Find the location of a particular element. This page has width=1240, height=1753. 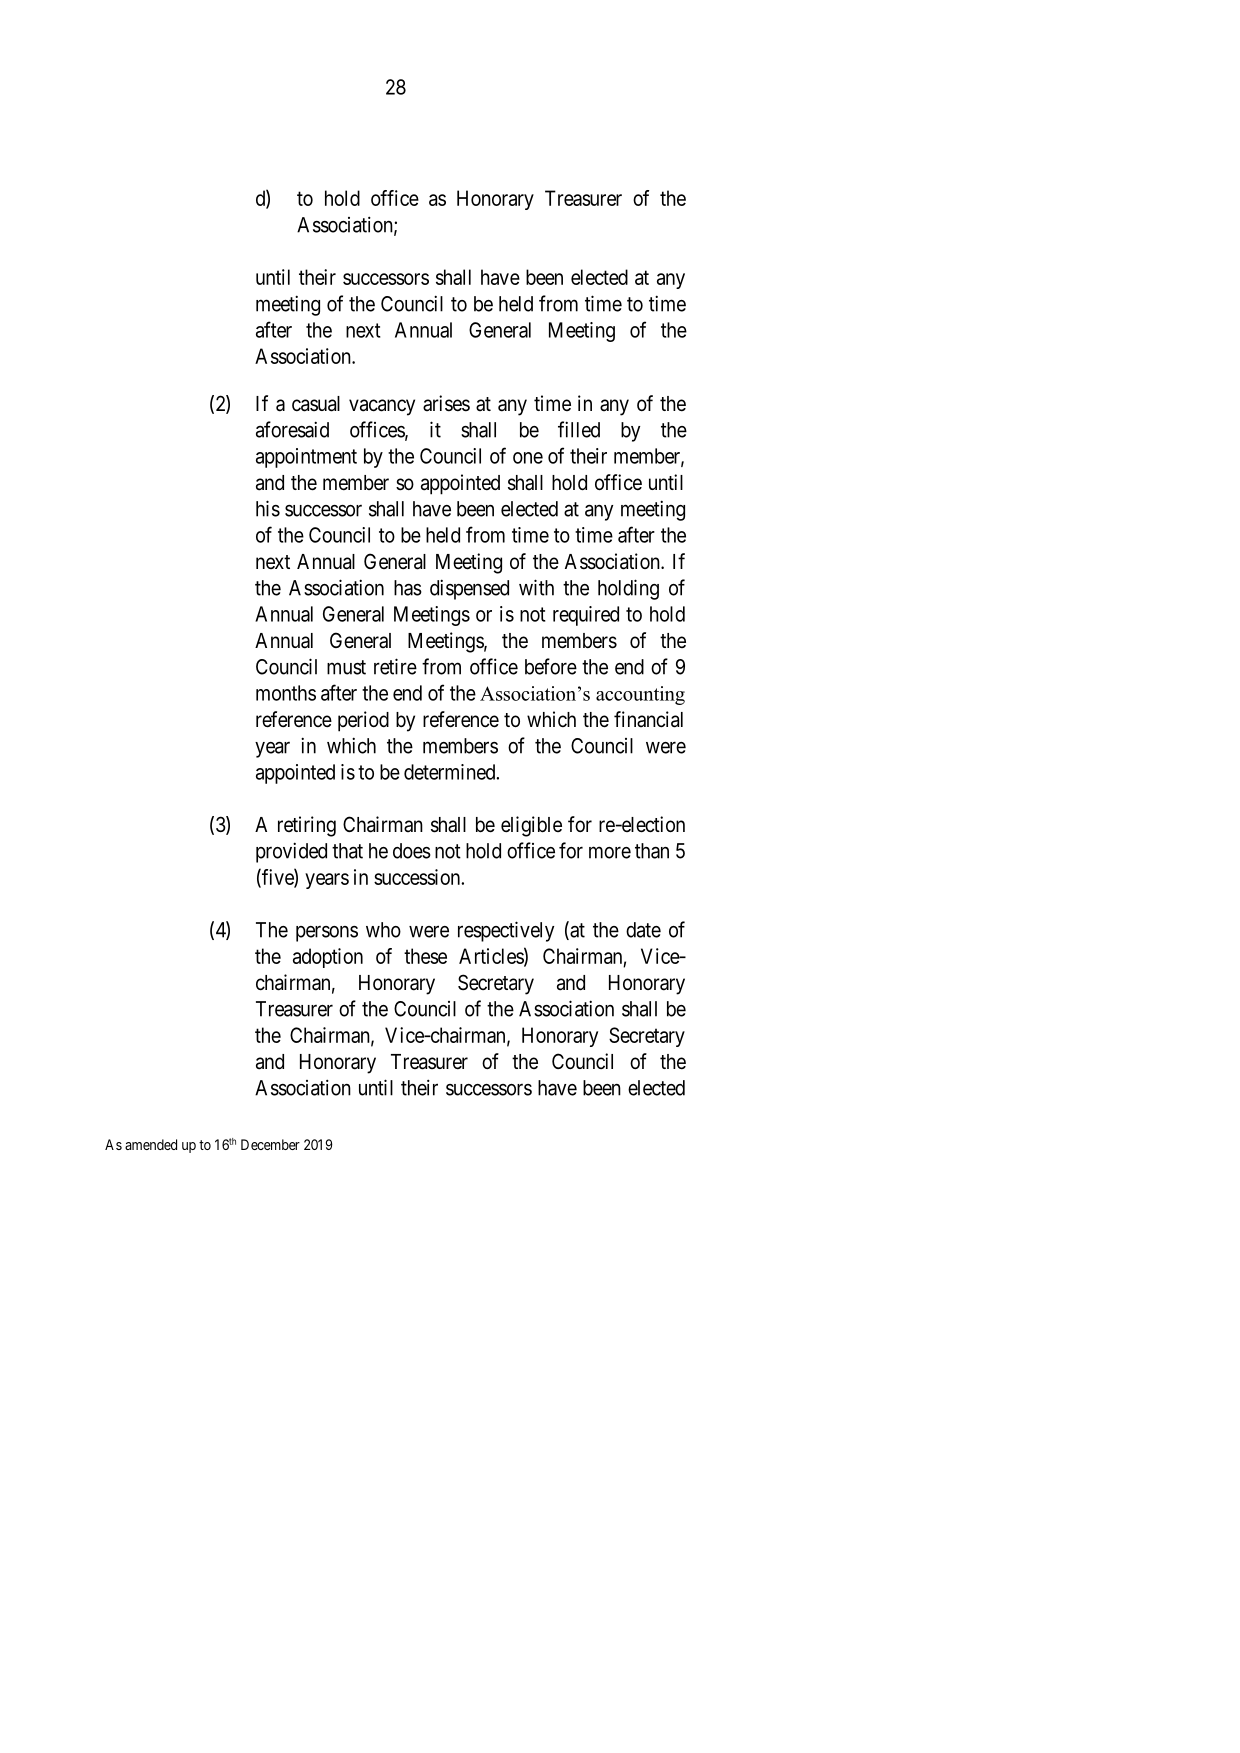

financial is located at coordinates (648, 719).
